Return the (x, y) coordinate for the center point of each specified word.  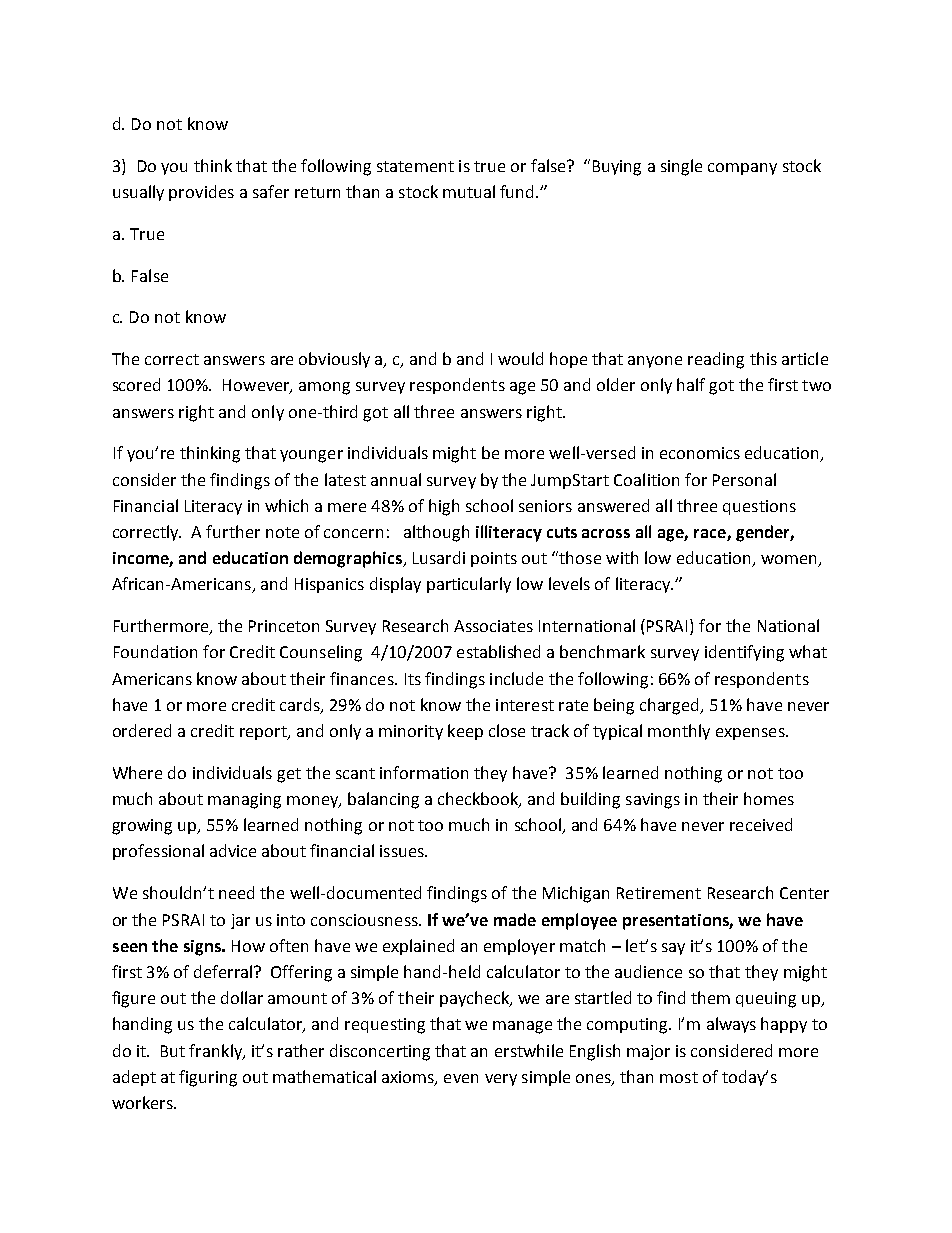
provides (201, 193)
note (282, 532)
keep (465, 732)
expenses (751, 734)
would (520, 358)
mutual (469, 191)
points (494, 559)
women (790, 561)
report (264, 733)
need (236, 892)
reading (716, 360)
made (515, 919)
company (742, 169)
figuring (208, 1078)
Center (804, 893)
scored (136, 384)
